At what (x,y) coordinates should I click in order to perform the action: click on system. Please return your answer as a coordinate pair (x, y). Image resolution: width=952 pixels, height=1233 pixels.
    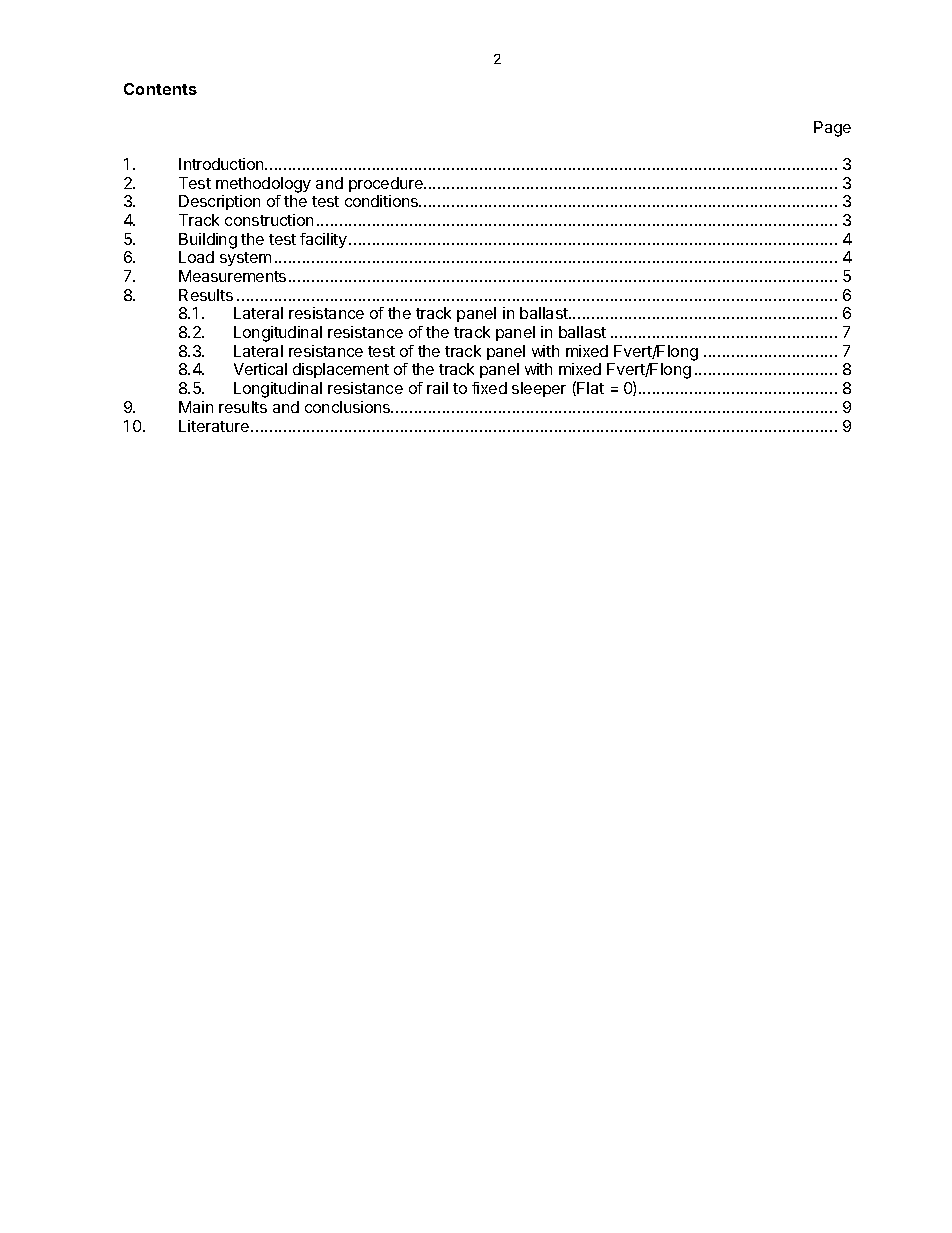
    Looking at the image, I should click on (245, 259).
